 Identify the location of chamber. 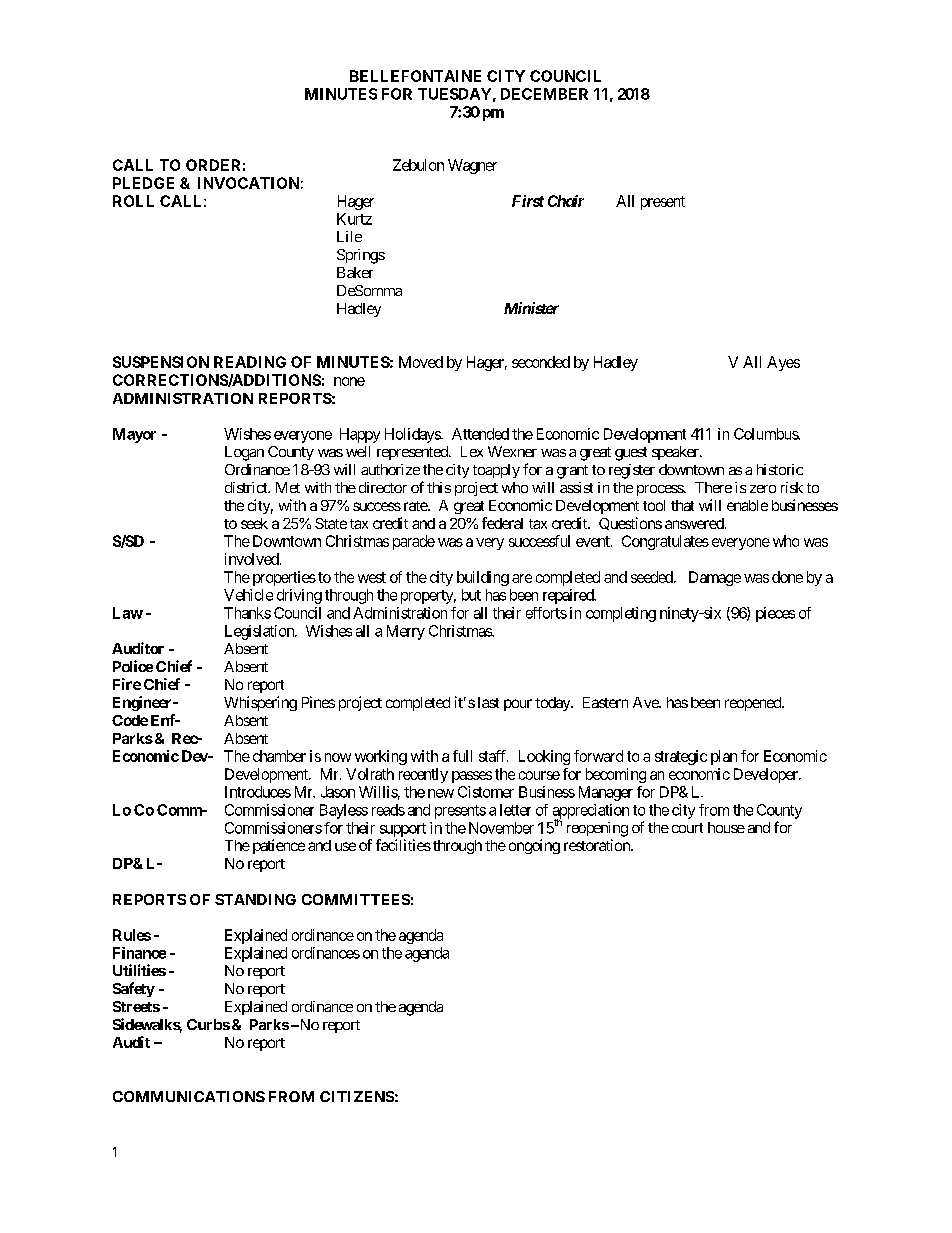
(279, 756).
